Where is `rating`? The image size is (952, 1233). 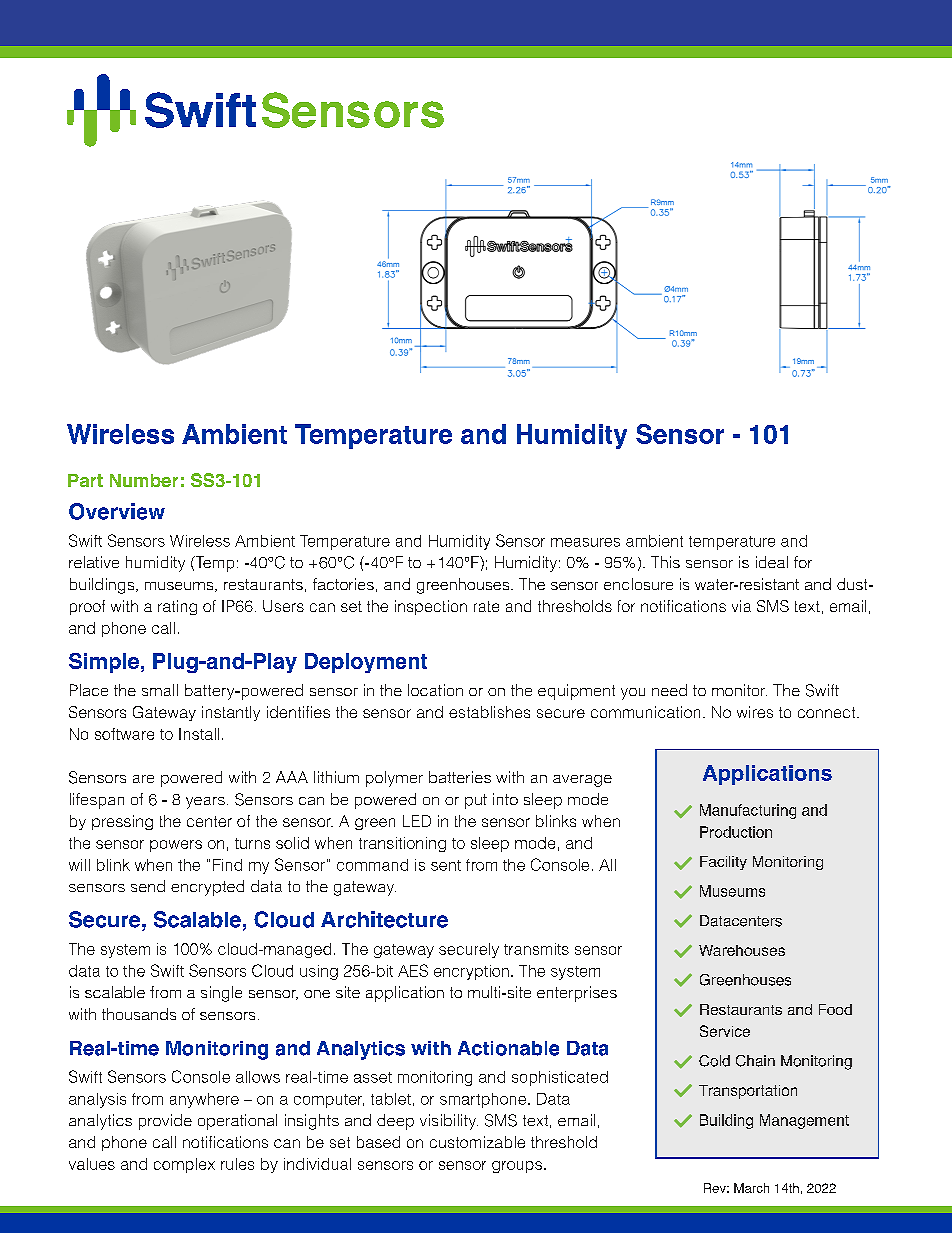 rating is located at coordinates (177, 607).
